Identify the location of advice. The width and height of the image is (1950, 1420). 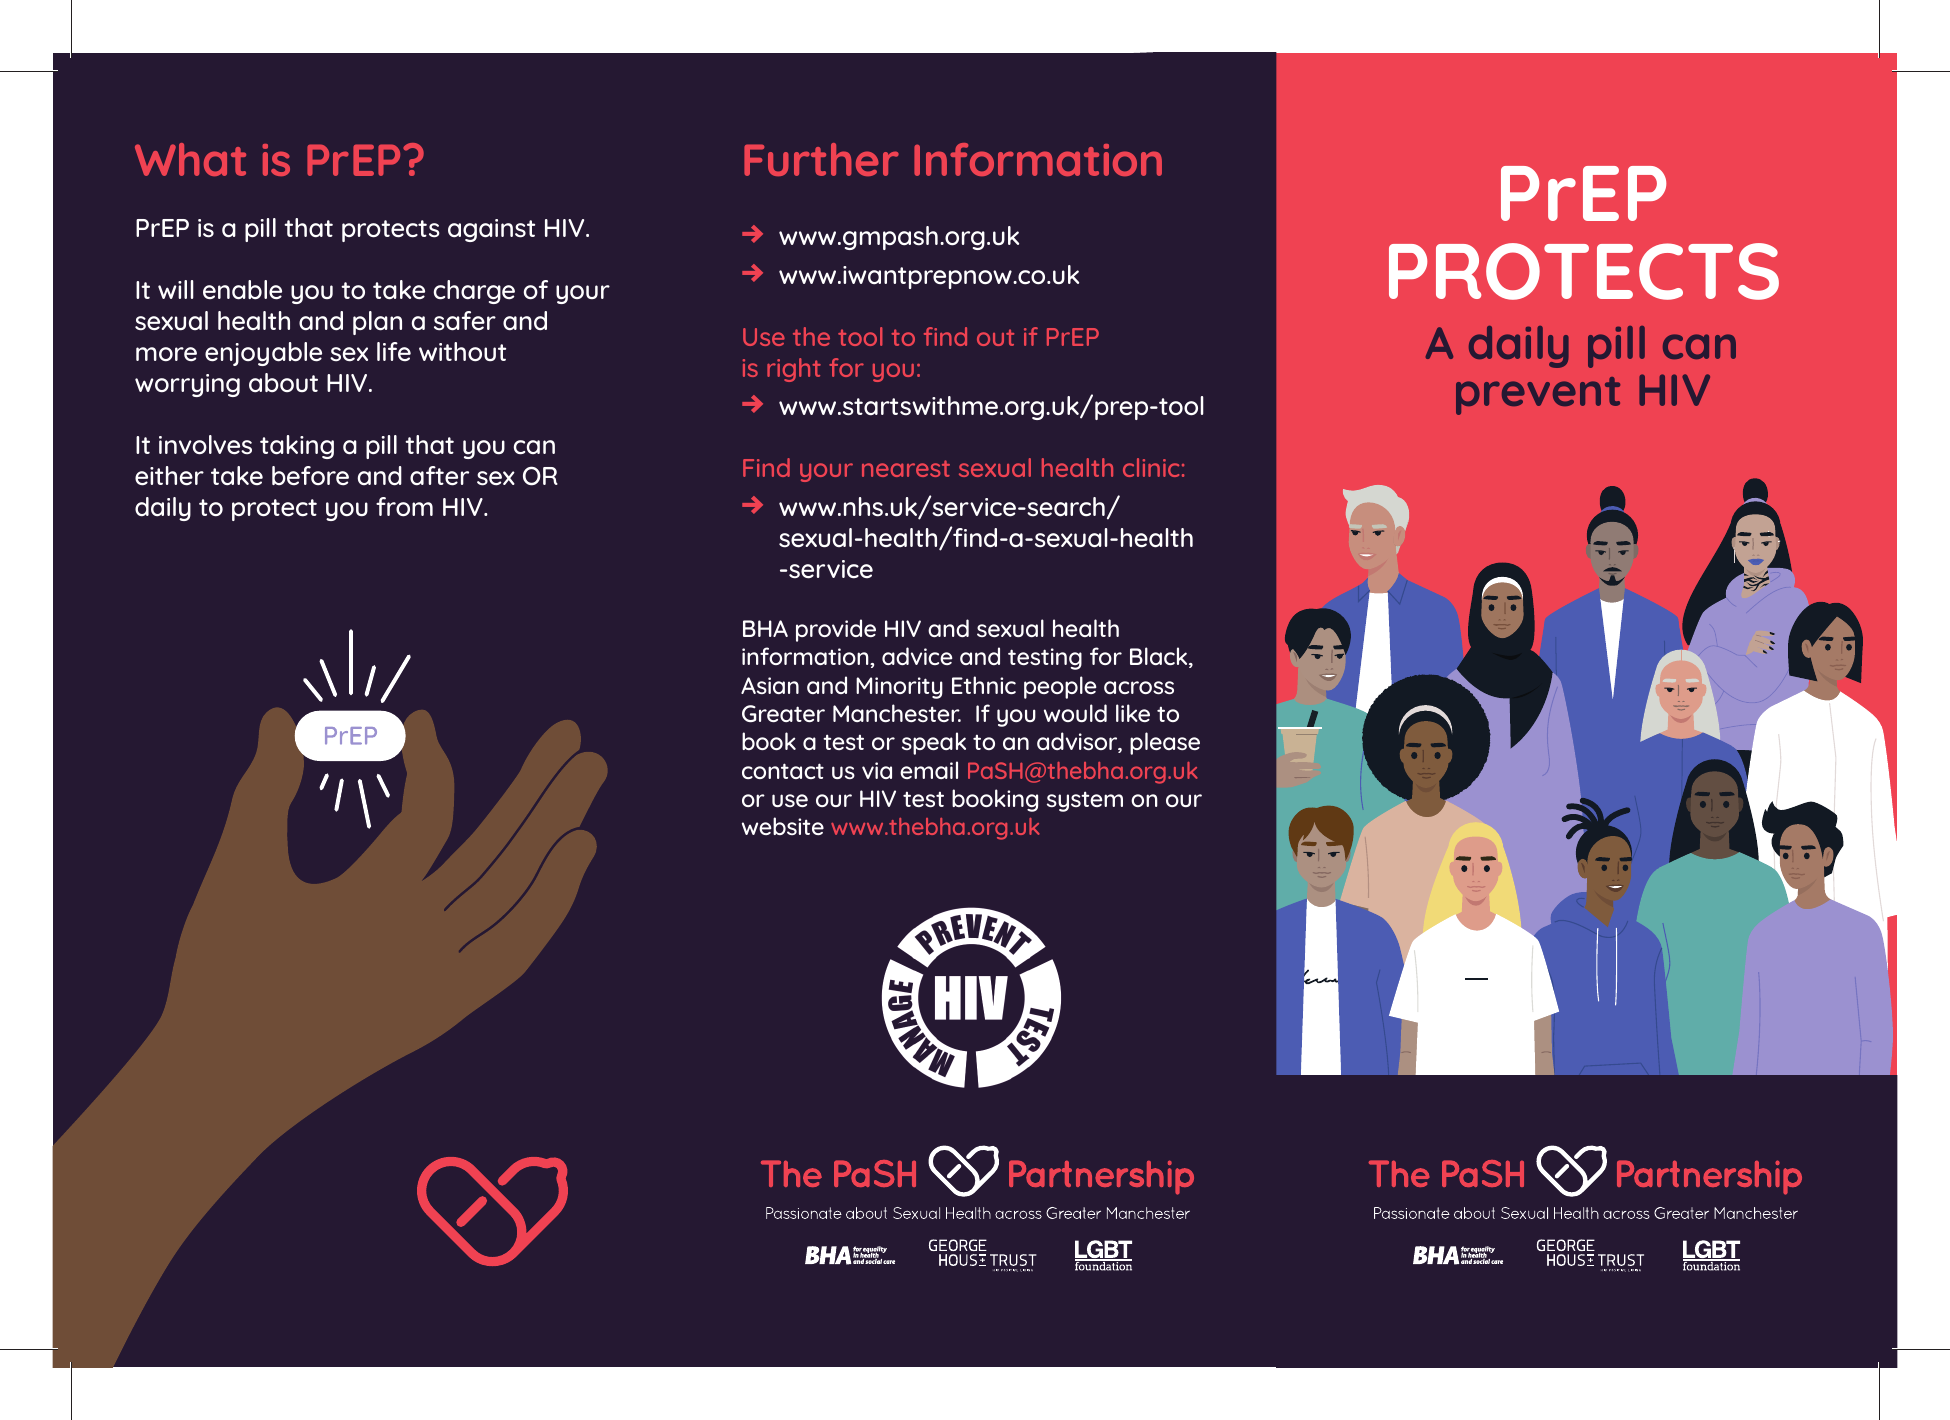
(917, 656).
